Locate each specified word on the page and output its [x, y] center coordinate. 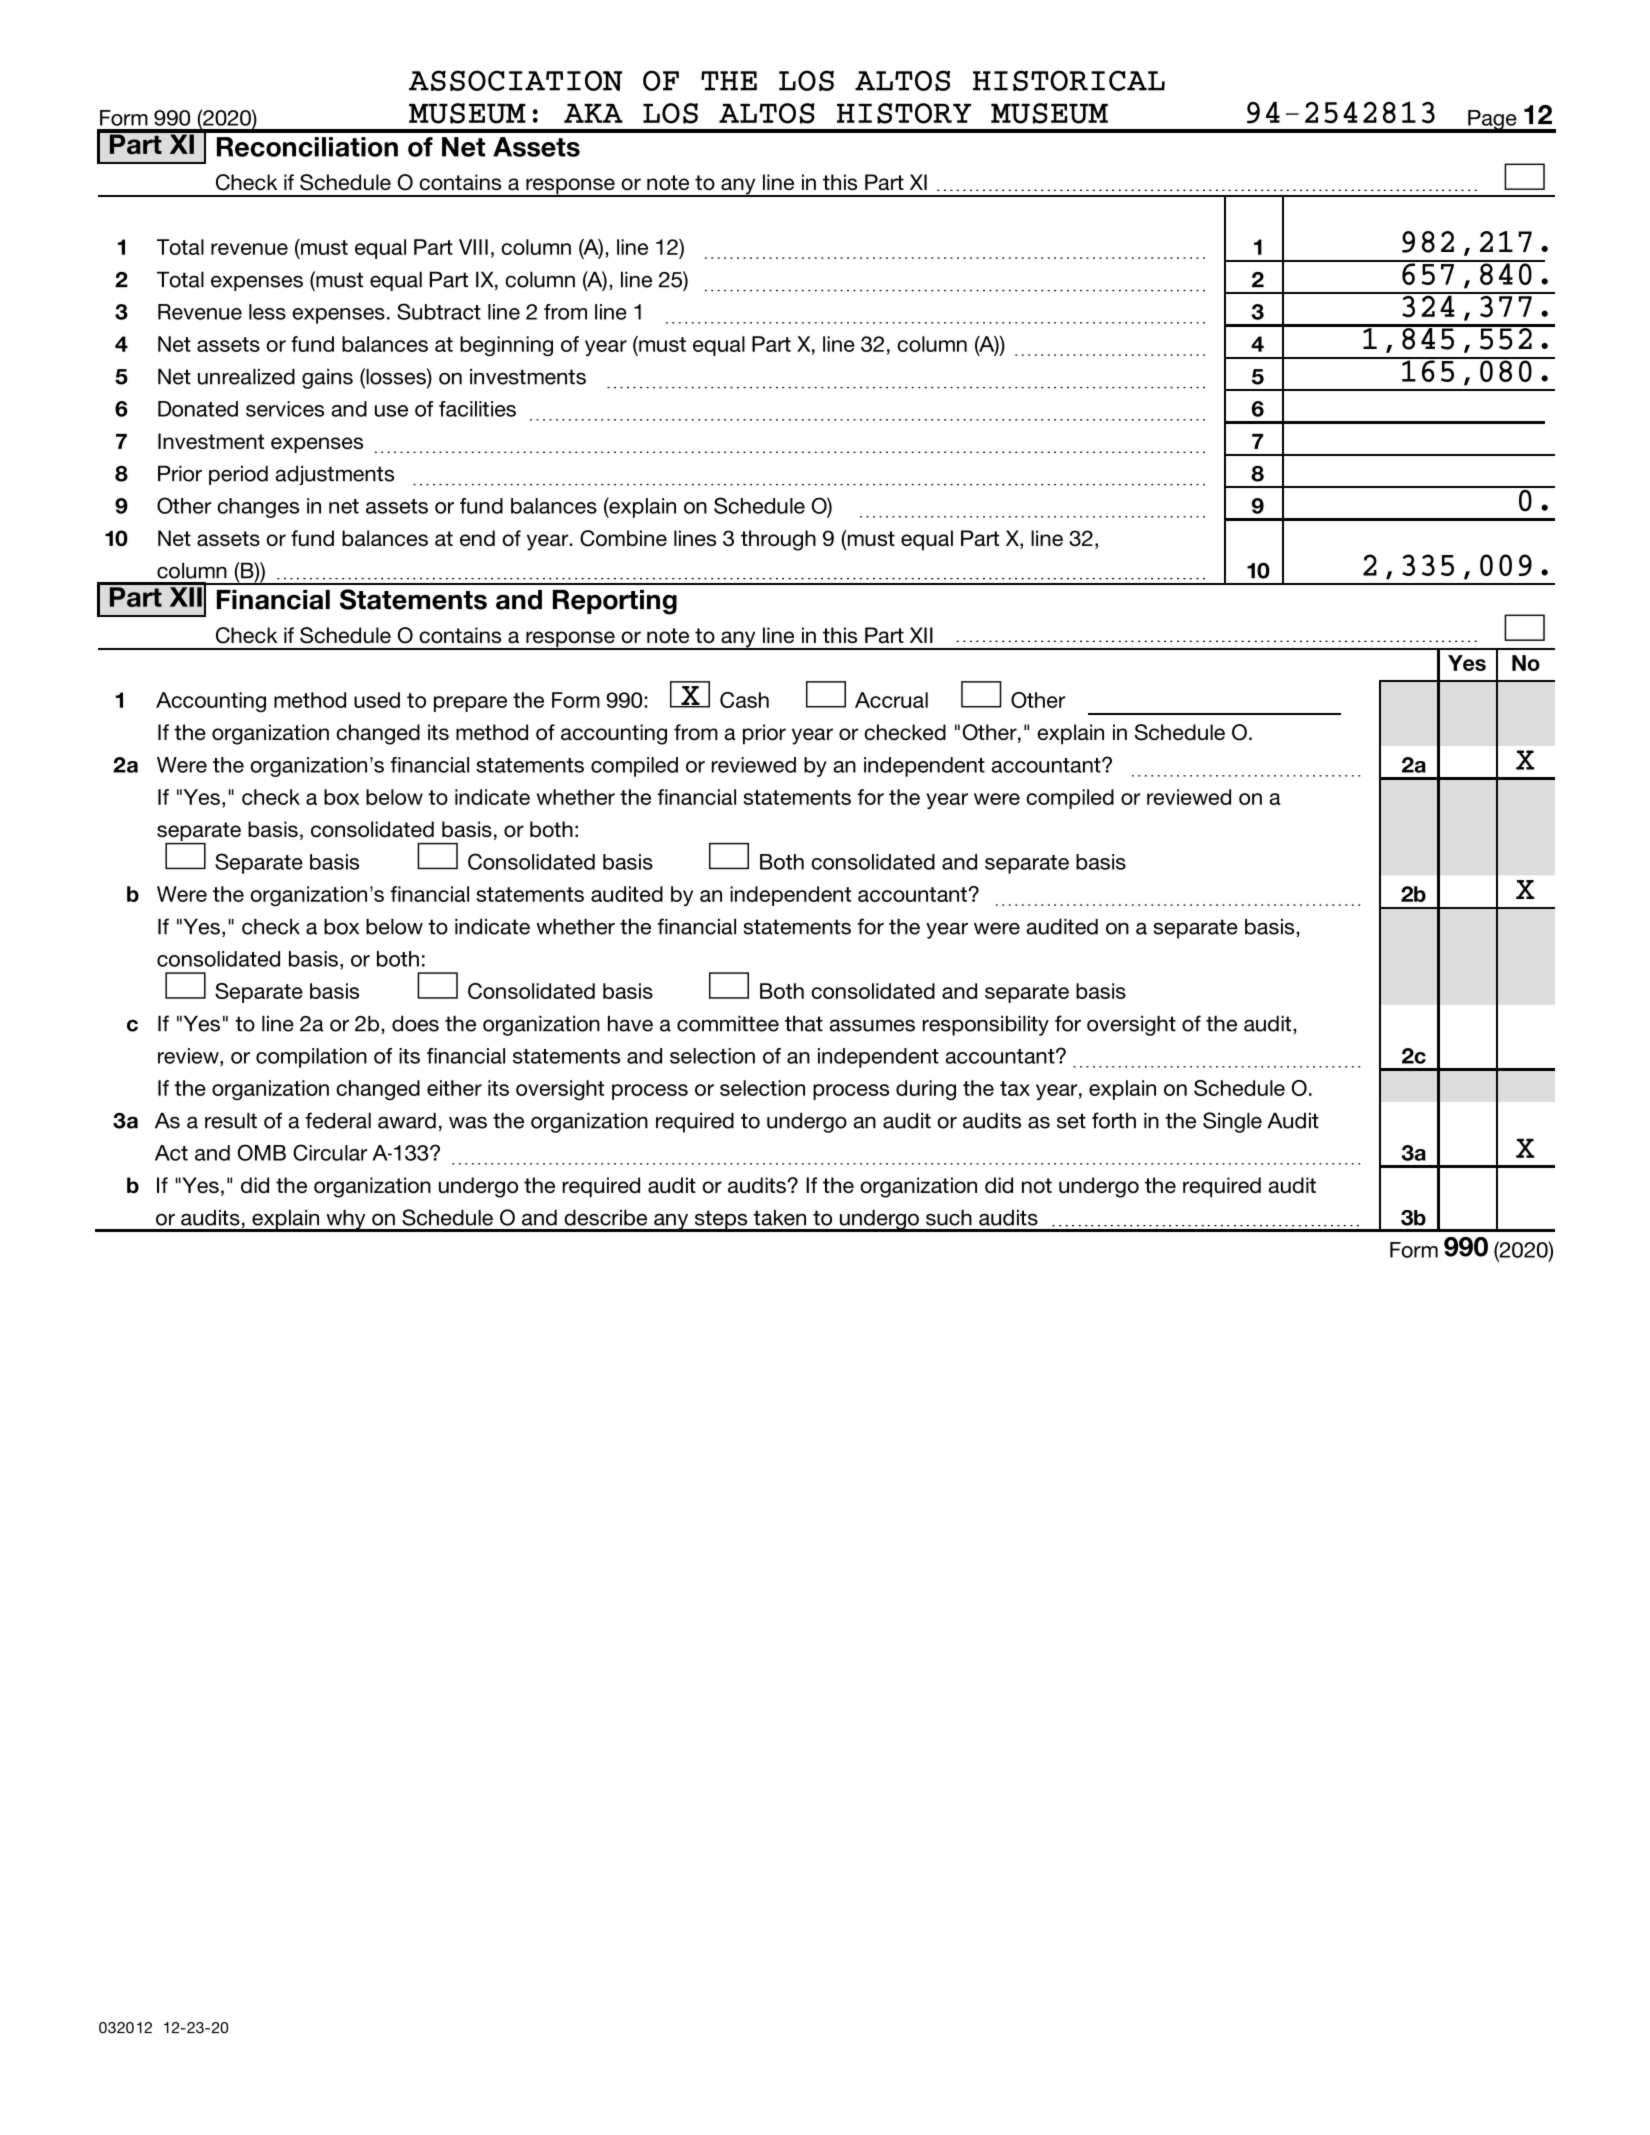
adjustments [334, 475]
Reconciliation [307, 147]
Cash [744, 700]
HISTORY [904, 113]
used [377, 700]
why [346, 1220]
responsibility [986, 1025]
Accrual [891, 700]
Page [1492, 121]
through [778, 540]
